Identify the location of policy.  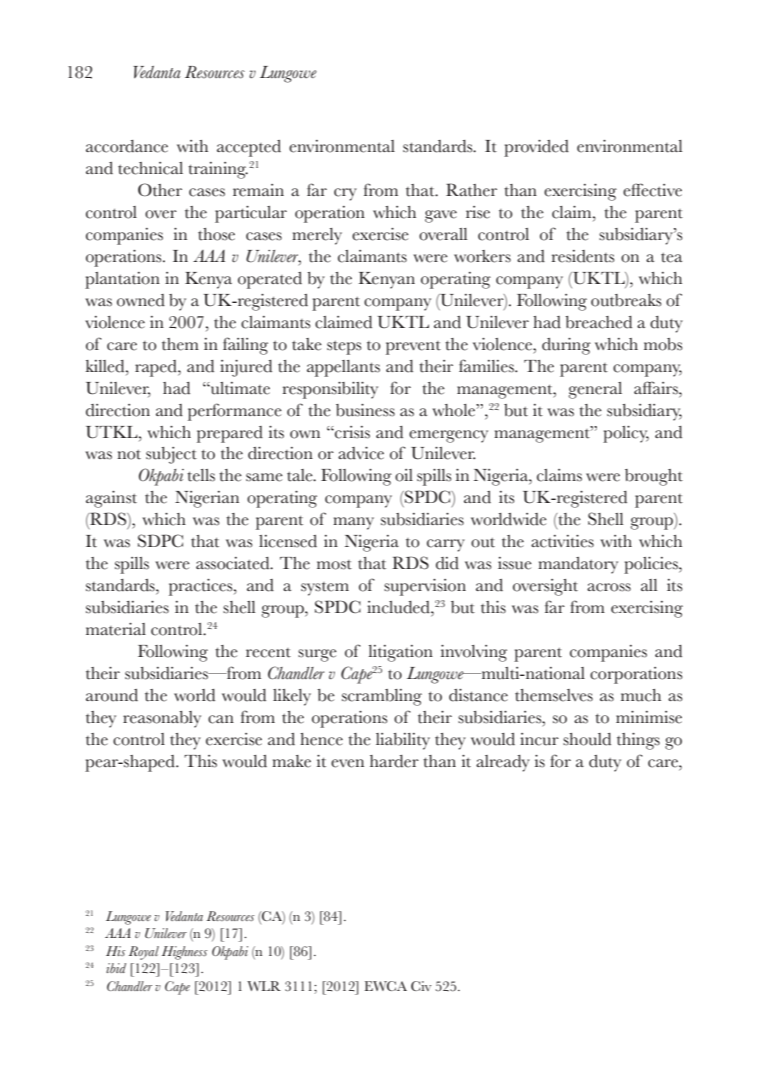
(626, 434).
